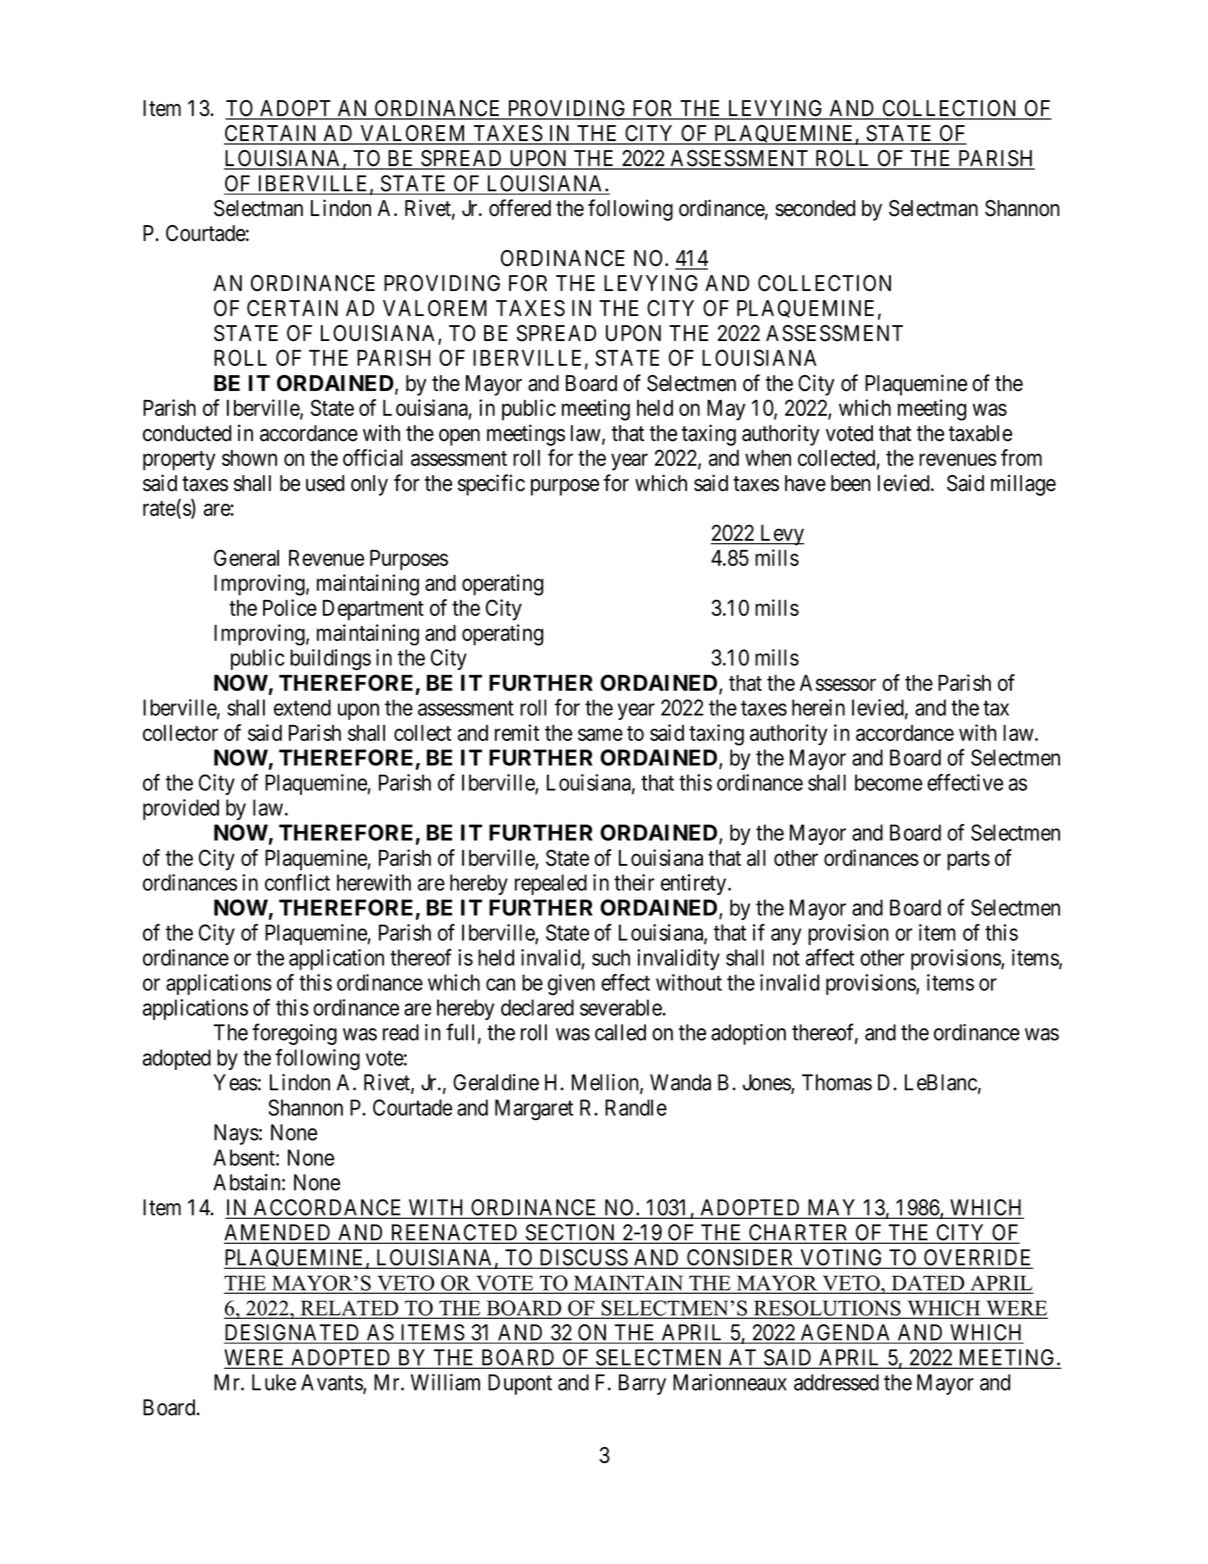  I want to click on DESIGNATED, so click(293, 1333).
